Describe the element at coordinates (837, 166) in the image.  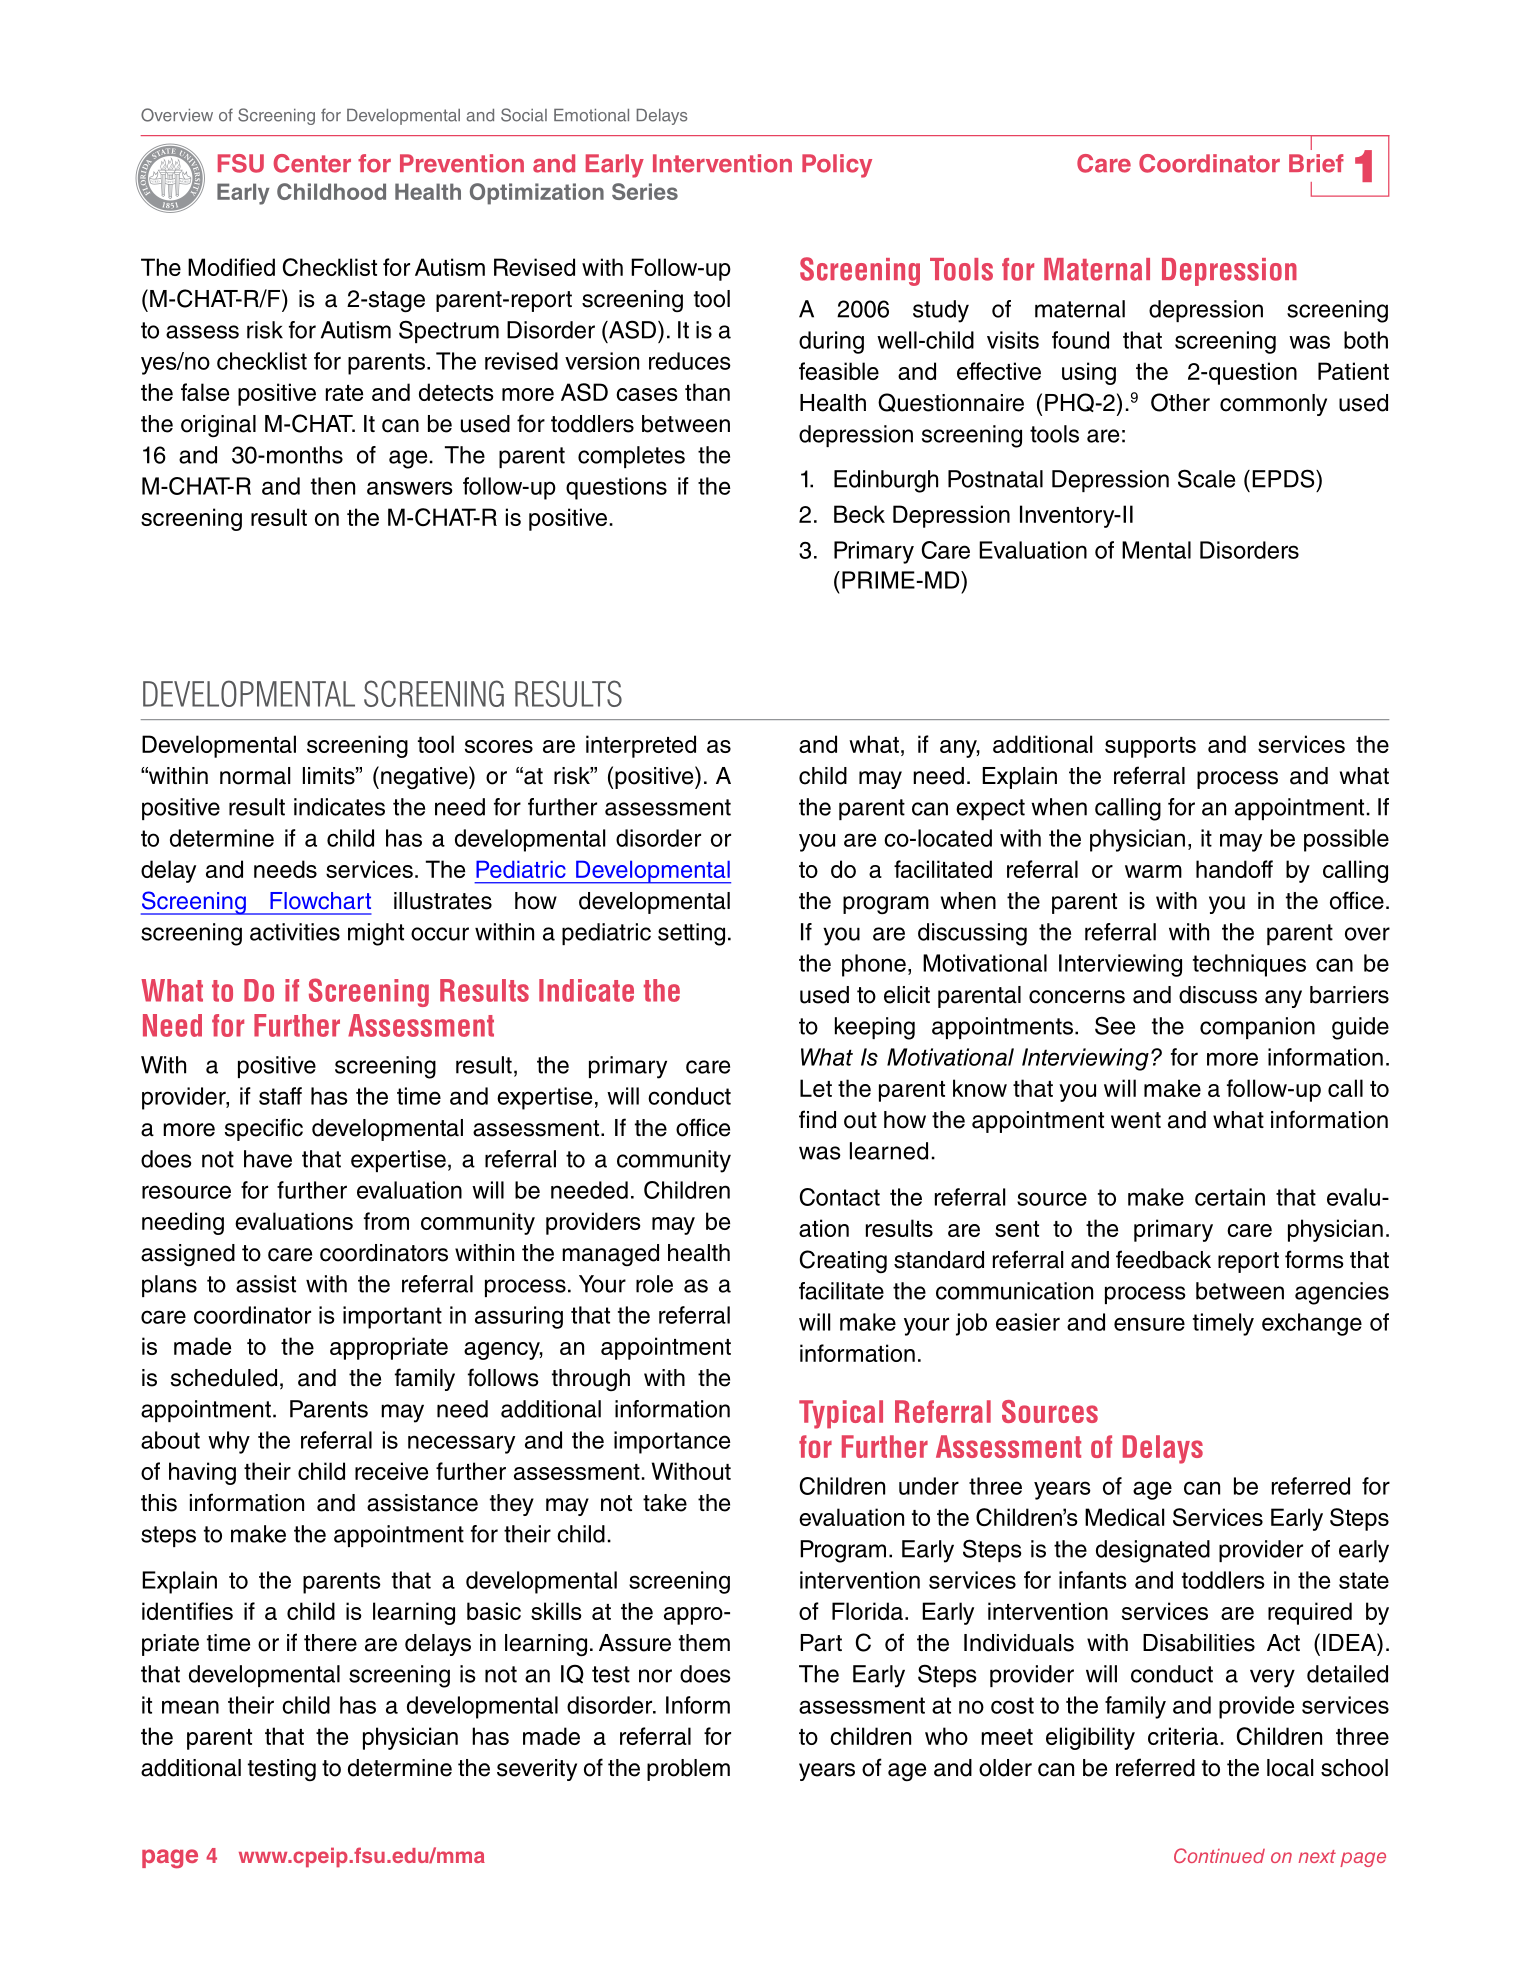
I see `Policy` at that location.
